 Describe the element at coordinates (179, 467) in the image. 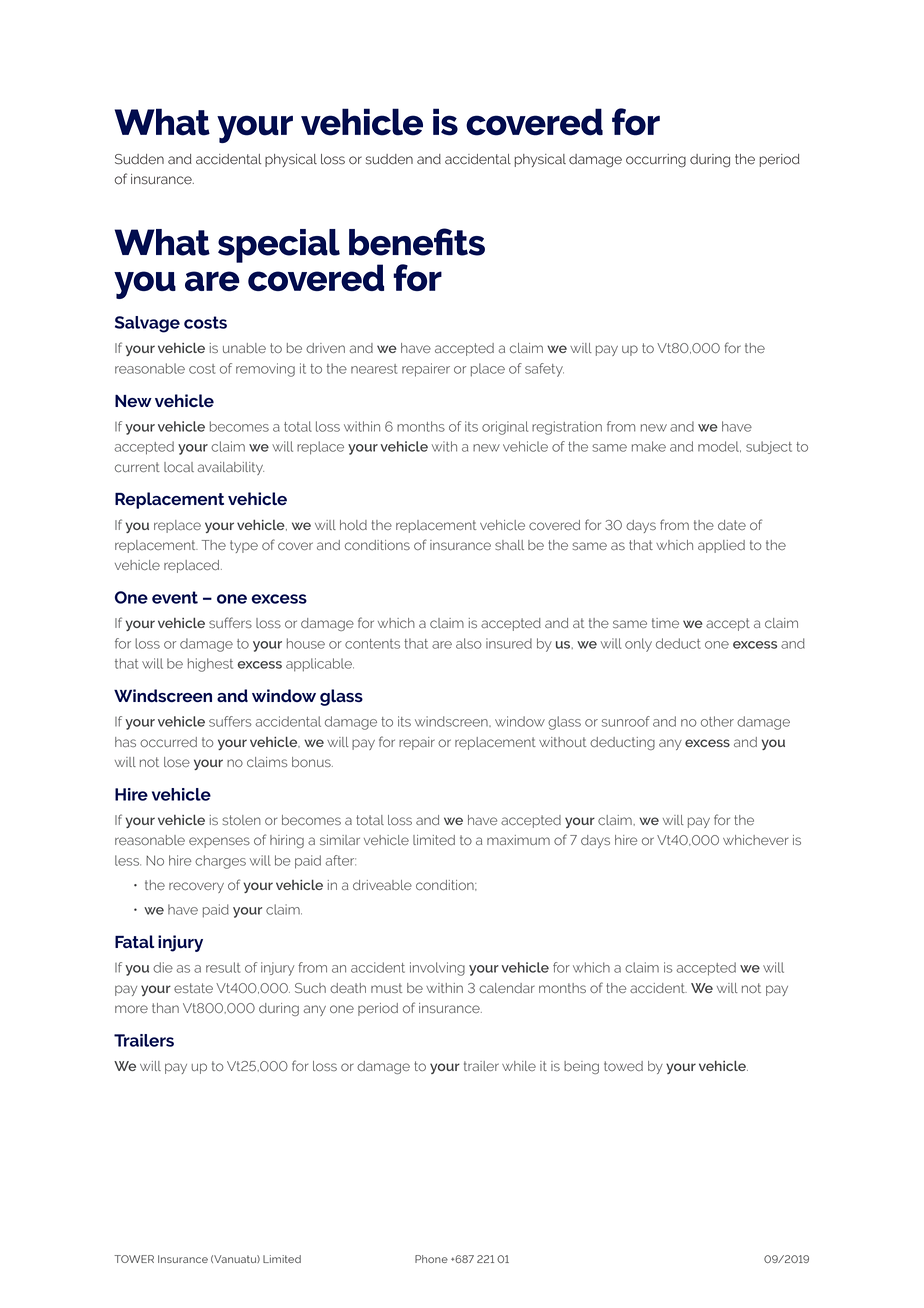

I see `local` at that location.
